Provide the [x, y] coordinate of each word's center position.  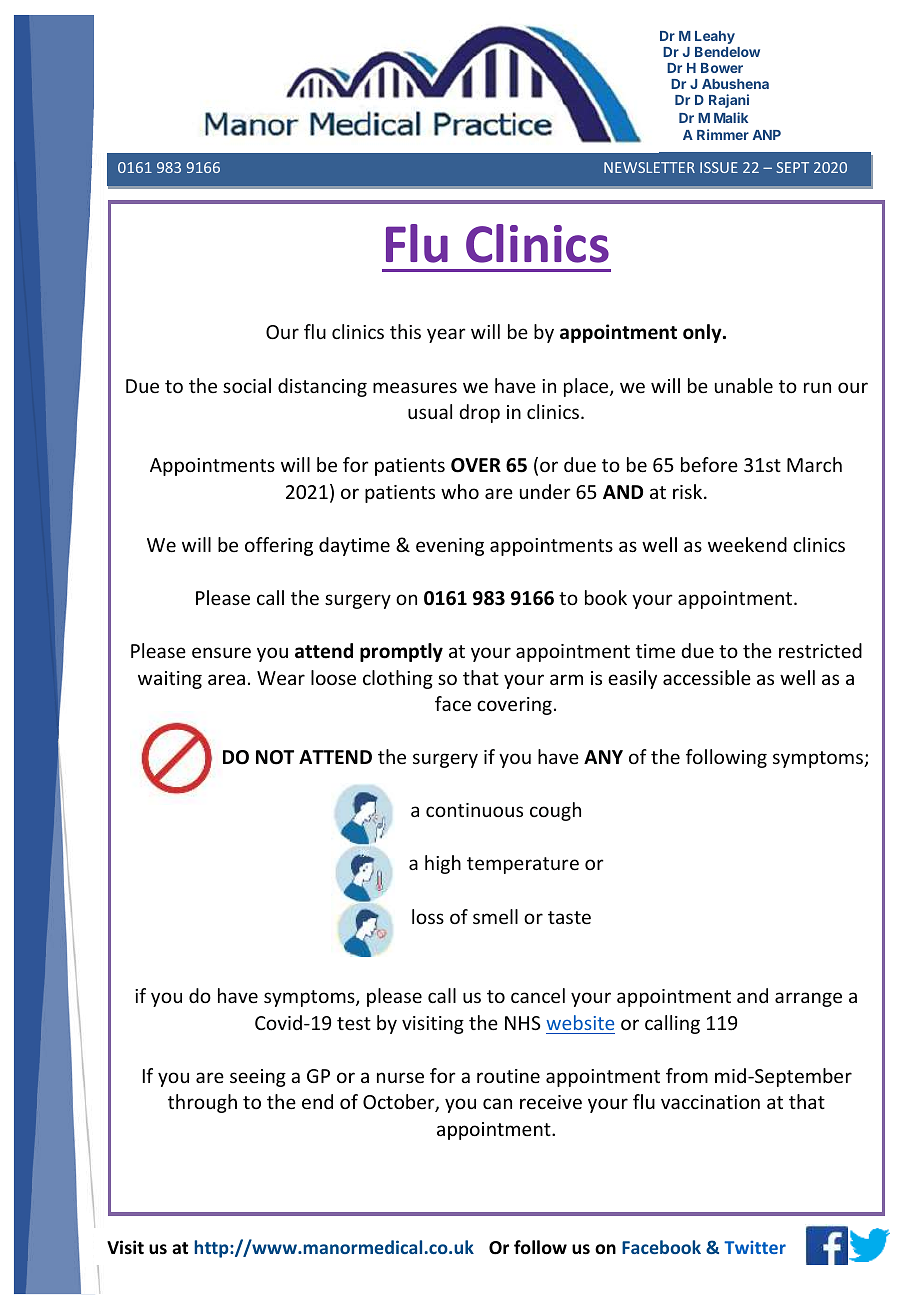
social [247, 385]
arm [566, 679]
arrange [808, 999]
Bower [722, 68]
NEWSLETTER [649, 167]
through [202, 1103]
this [405, 331]
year [446, 335]
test [354, 1023]
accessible [707, 677]
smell [495, 916]
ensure [221, 652]
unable [744, 385]
